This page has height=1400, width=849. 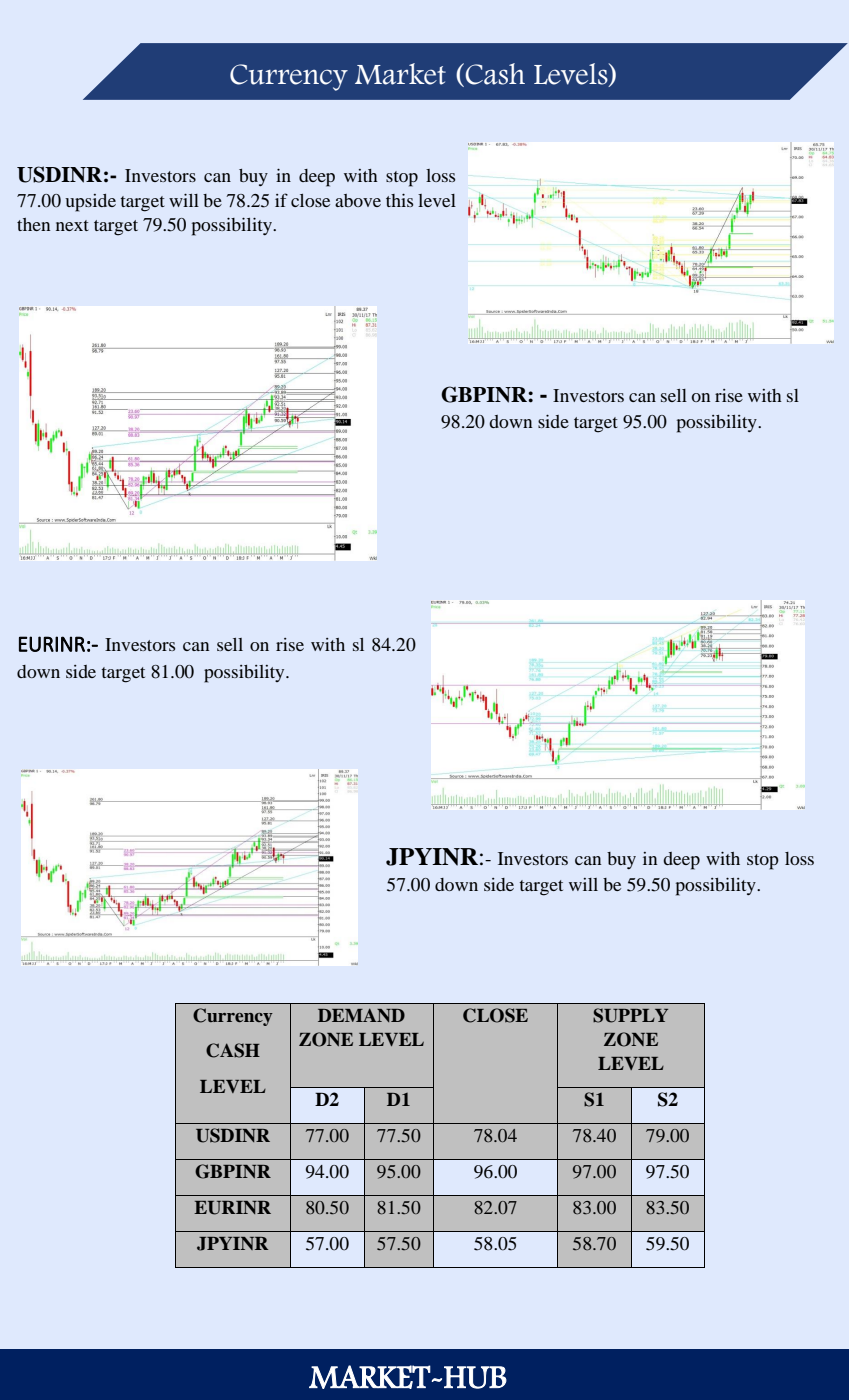 What do you see at coordinates (72, 225) in the page?
I see `next` at bounding box center [72, 225].
